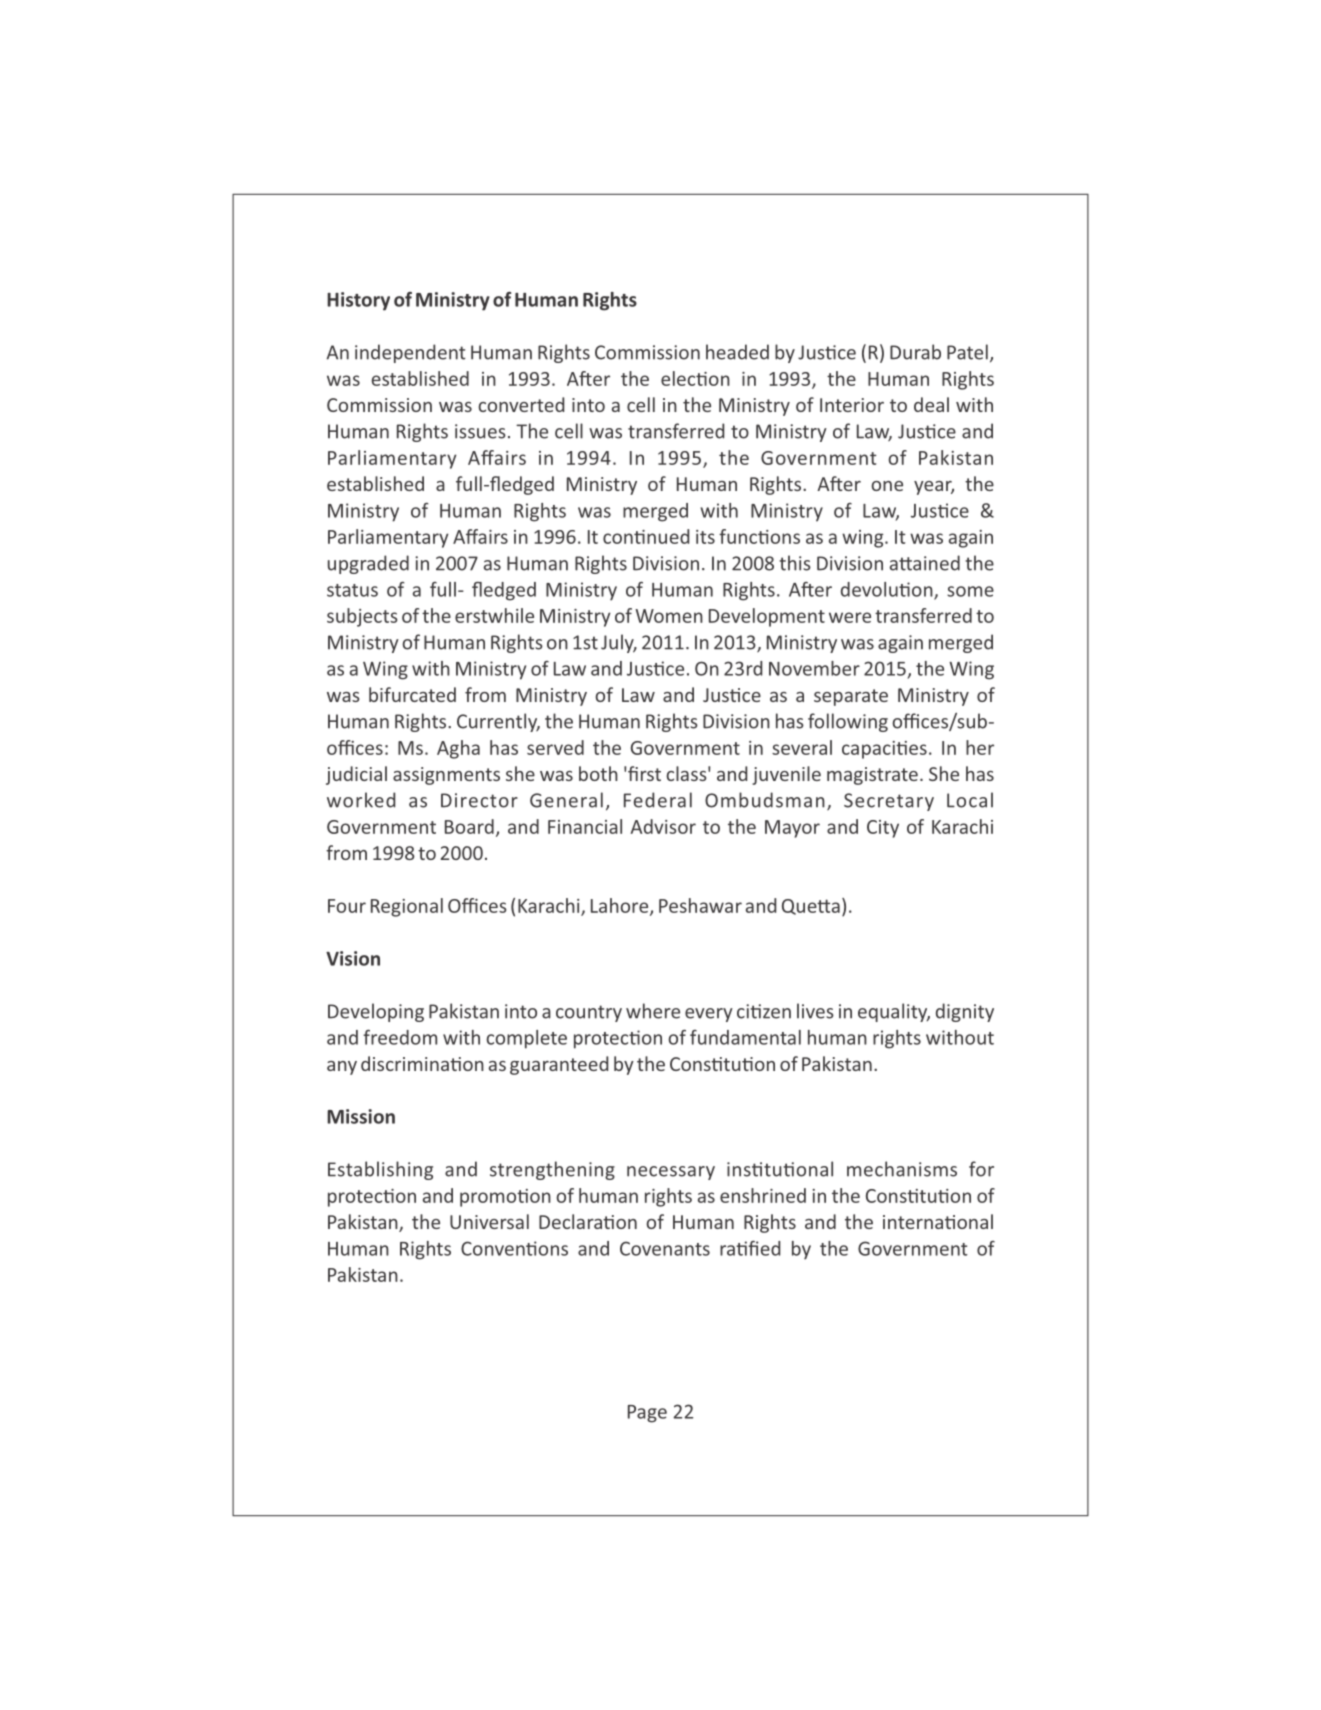 Image resolution: width=1321 pixels, height=1710 pixels. Describe the element at coordinates (489, 1221) in the page. I see `Universal` at that location.
